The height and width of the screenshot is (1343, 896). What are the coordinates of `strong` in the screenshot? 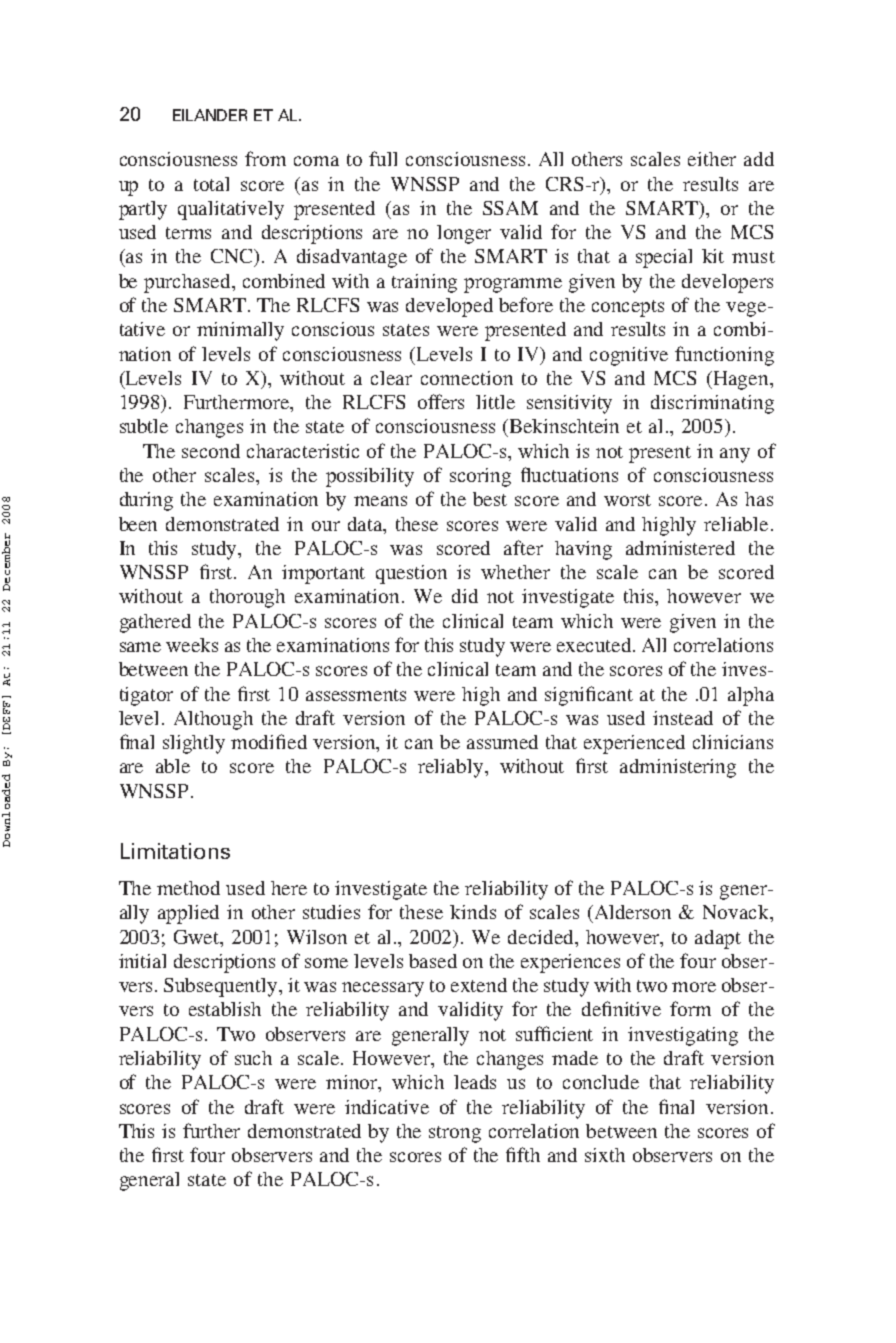 It's located at (455, 1134).
